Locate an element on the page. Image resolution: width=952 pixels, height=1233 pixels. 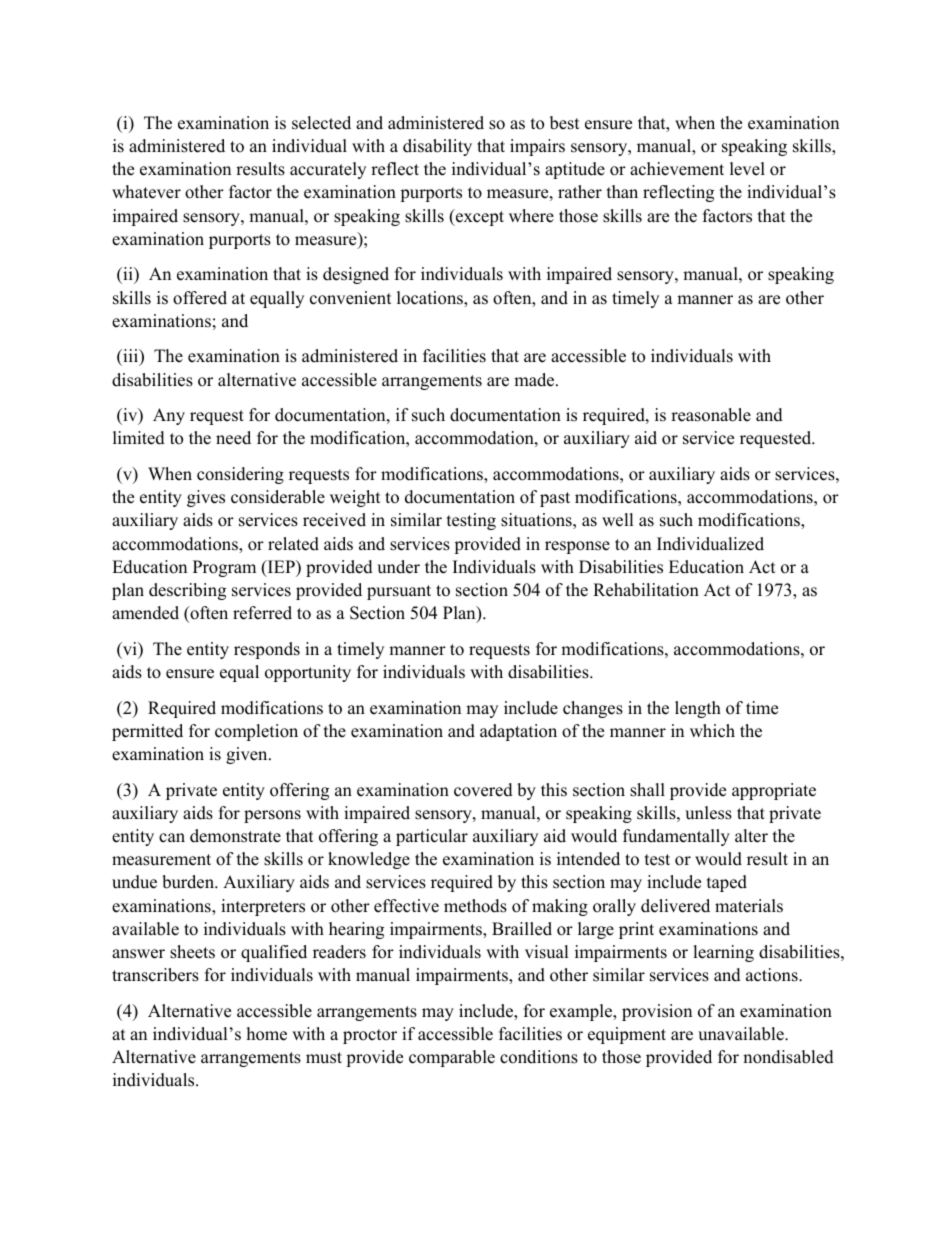
whatever is located at coordinates (146, 192).
